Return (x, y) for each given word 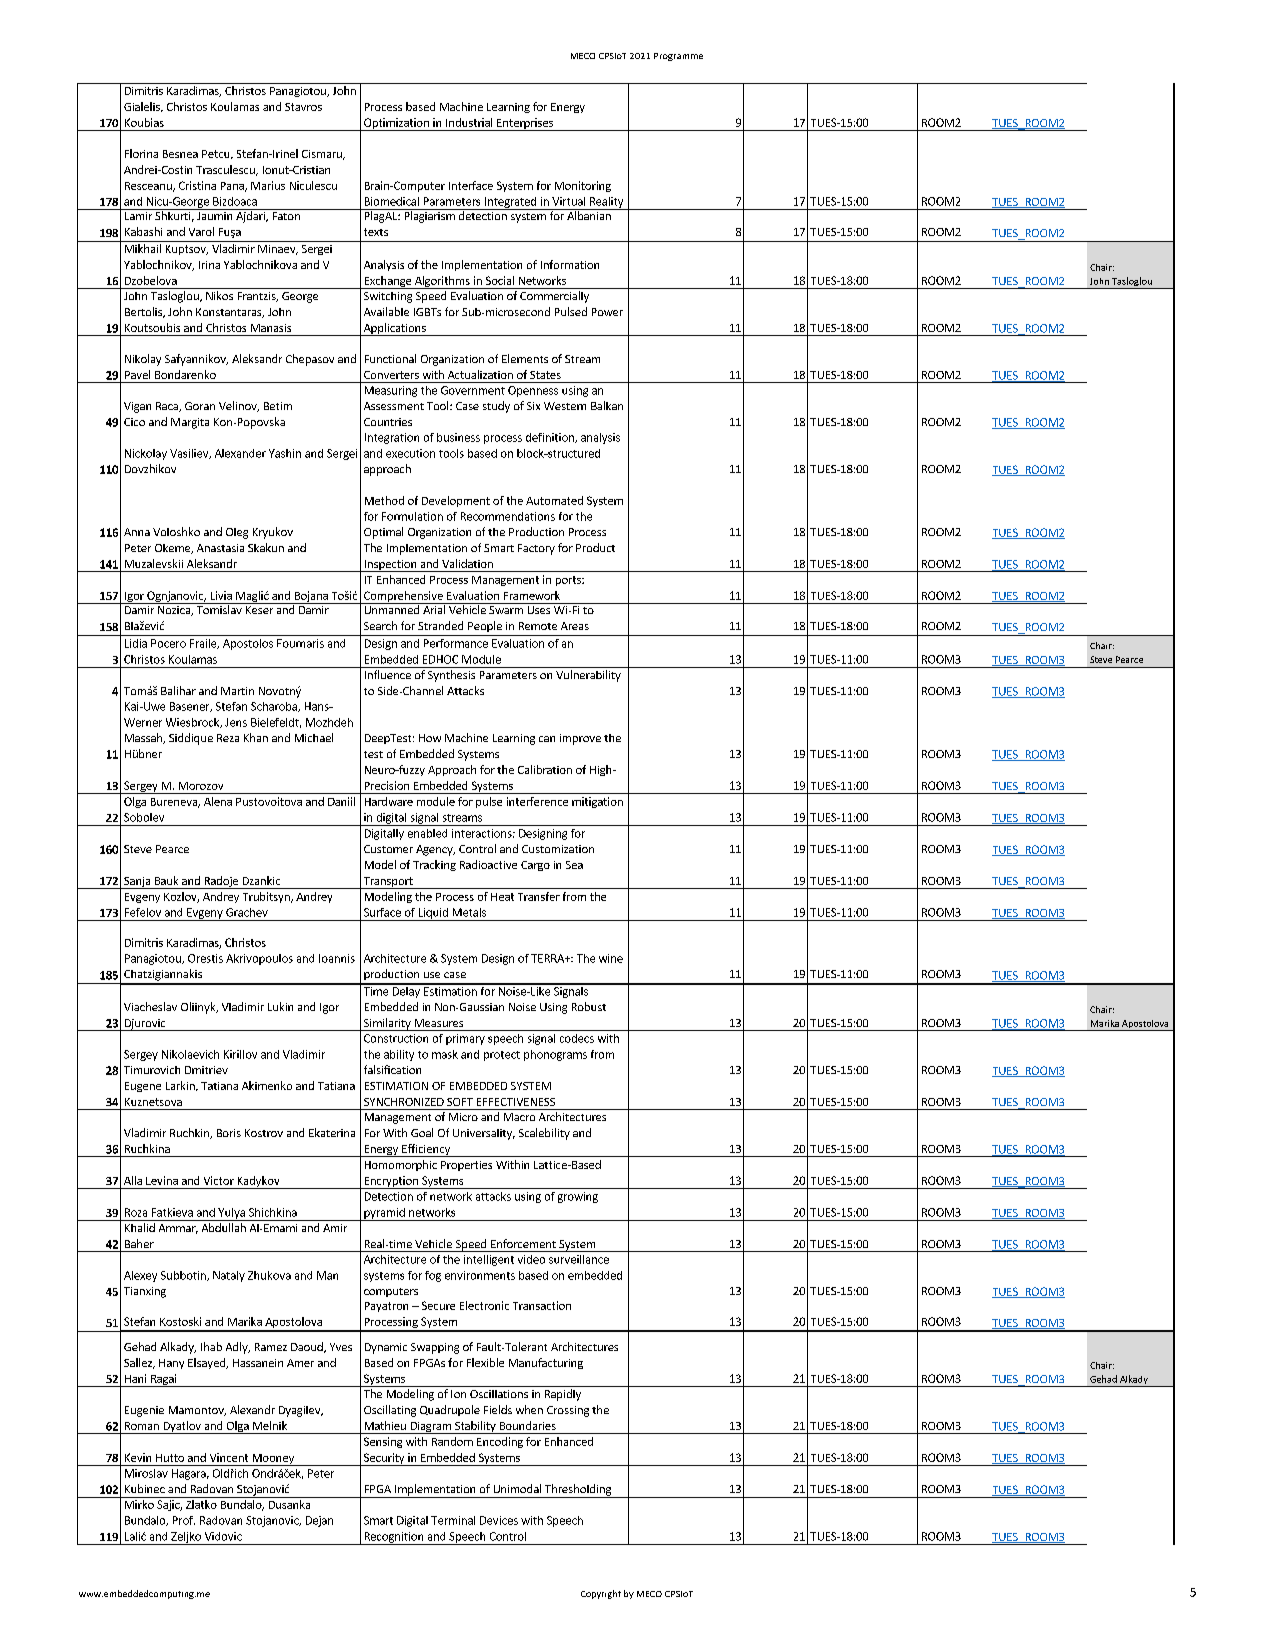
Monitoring (583, 186)
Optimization (396, 124)
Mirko (139, 1504)
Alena (218, 801)
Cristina (197, 185)
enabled (427, 833)
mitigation (597, 802)
